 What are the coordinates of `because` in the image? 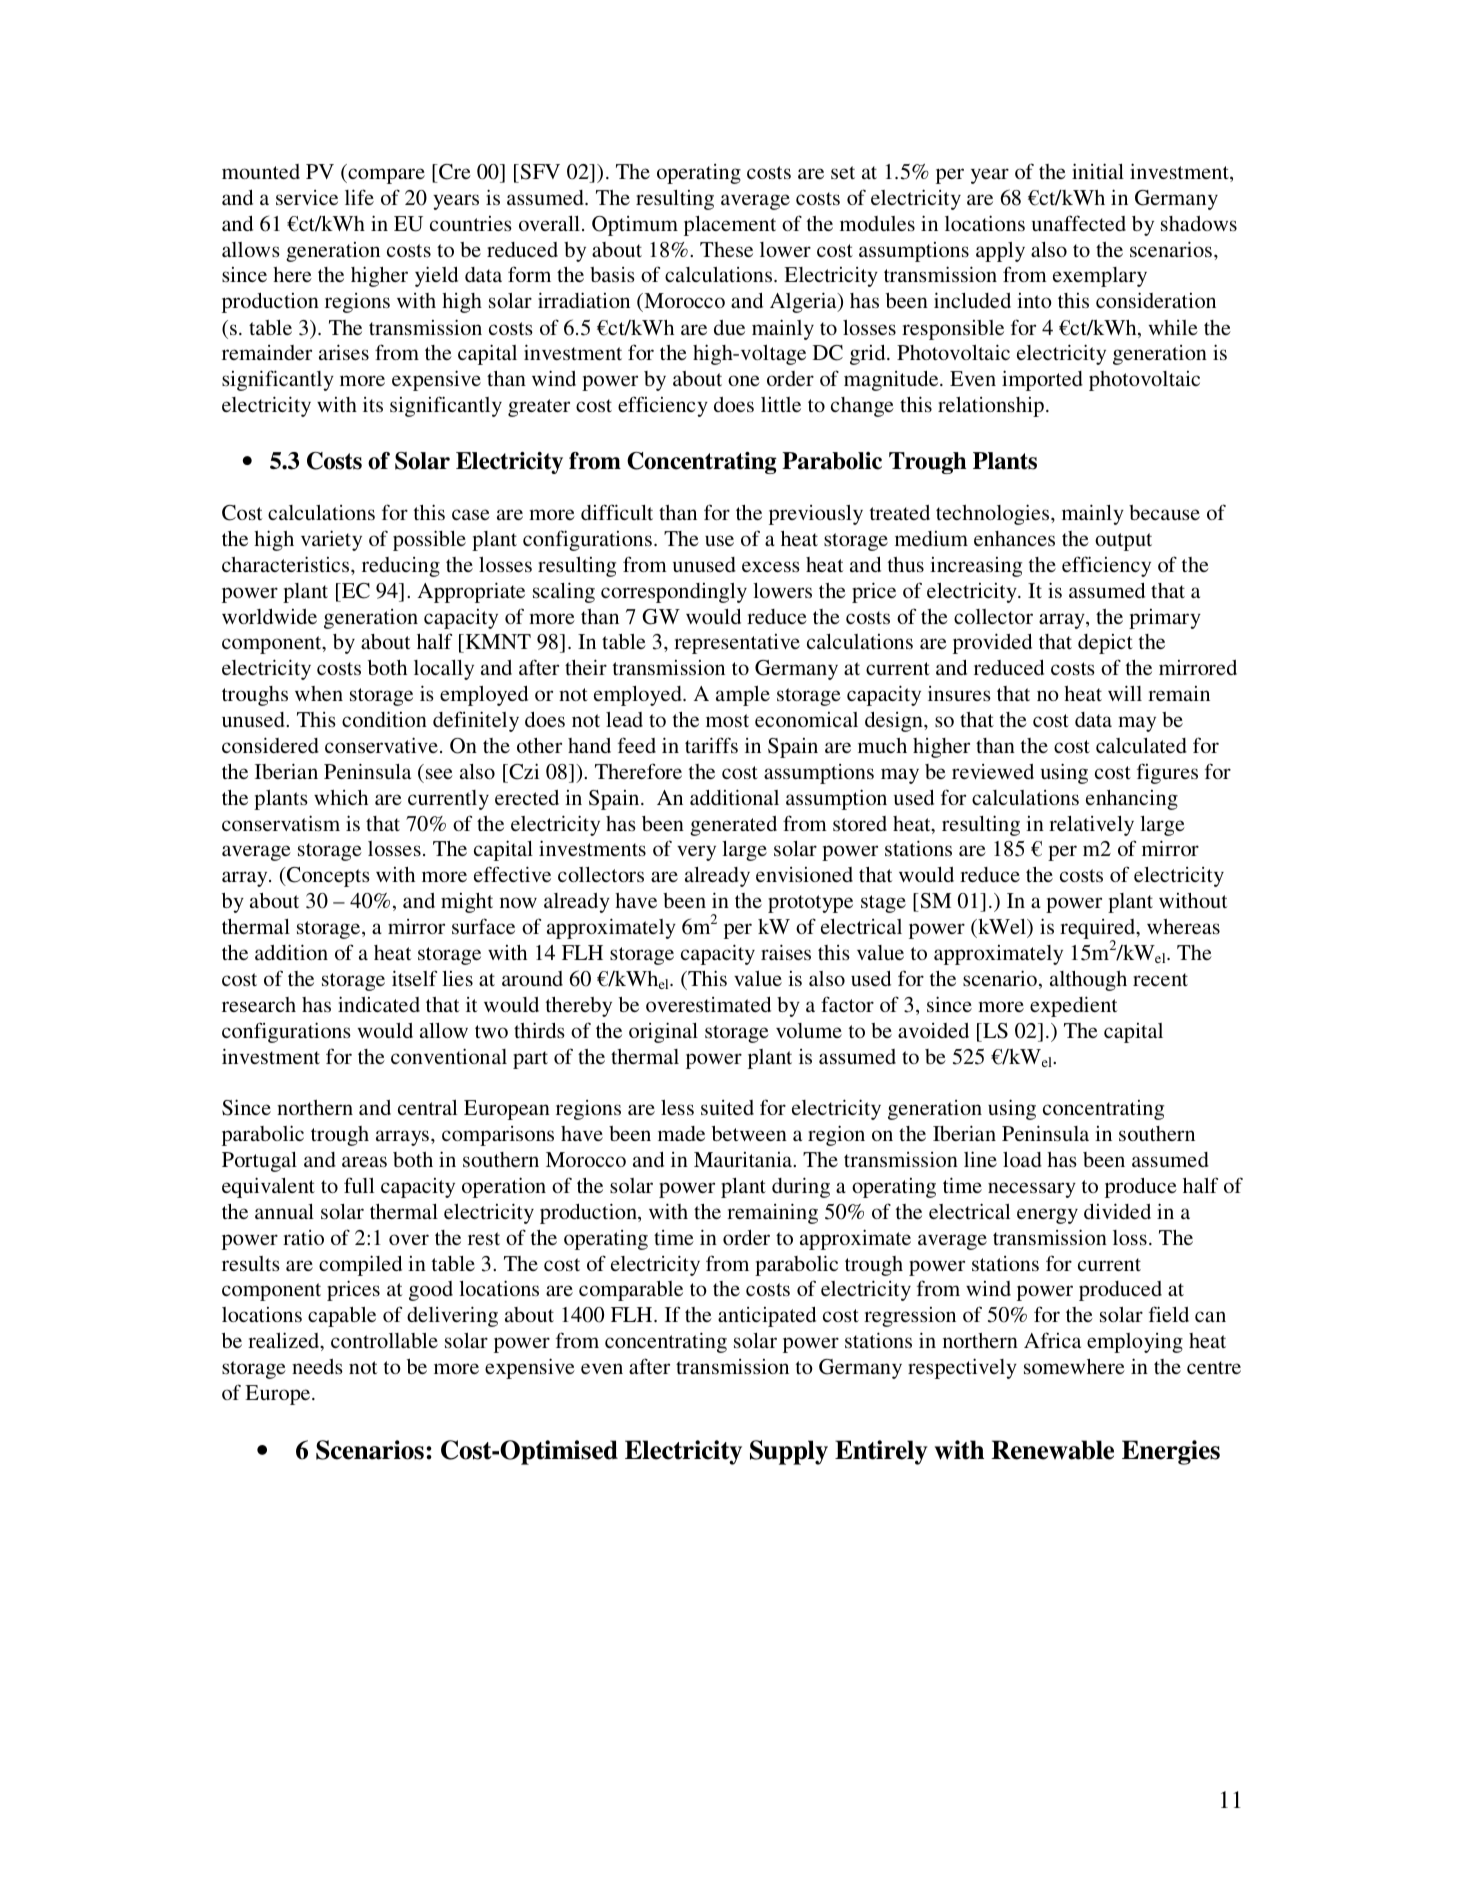 It's located at (1164, 512).
